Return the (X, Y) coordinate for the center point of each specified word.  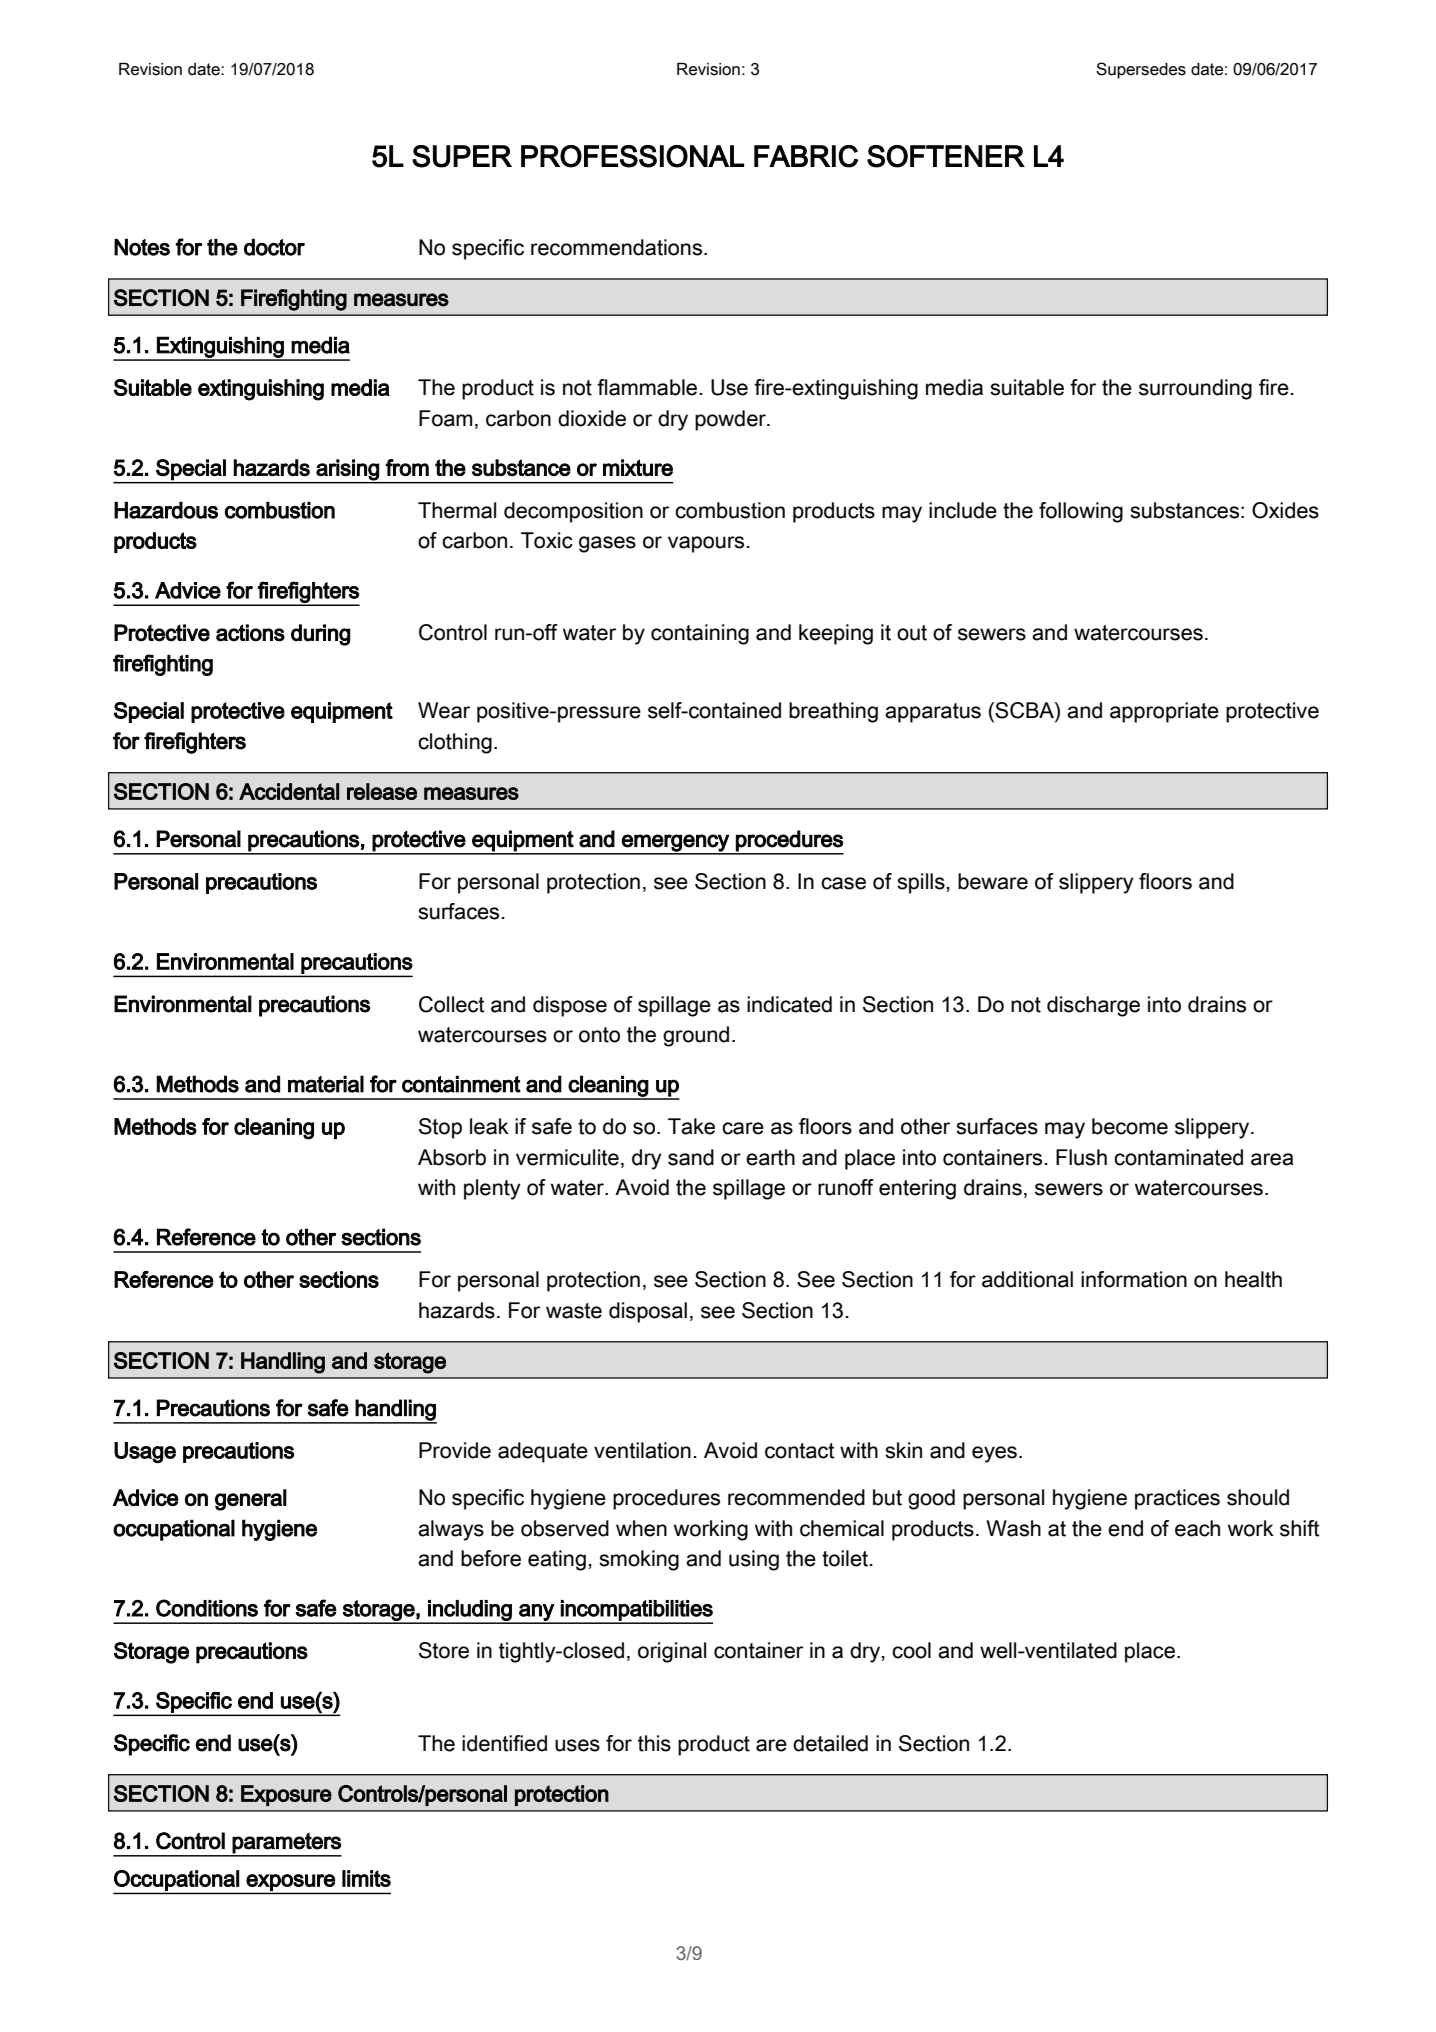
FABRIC (806, 156)
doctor (274, 247)
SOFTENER (946, 156)
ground (696, 1036)
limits (366, 1878)
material (326, 1084)
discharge (1093, 1006)
